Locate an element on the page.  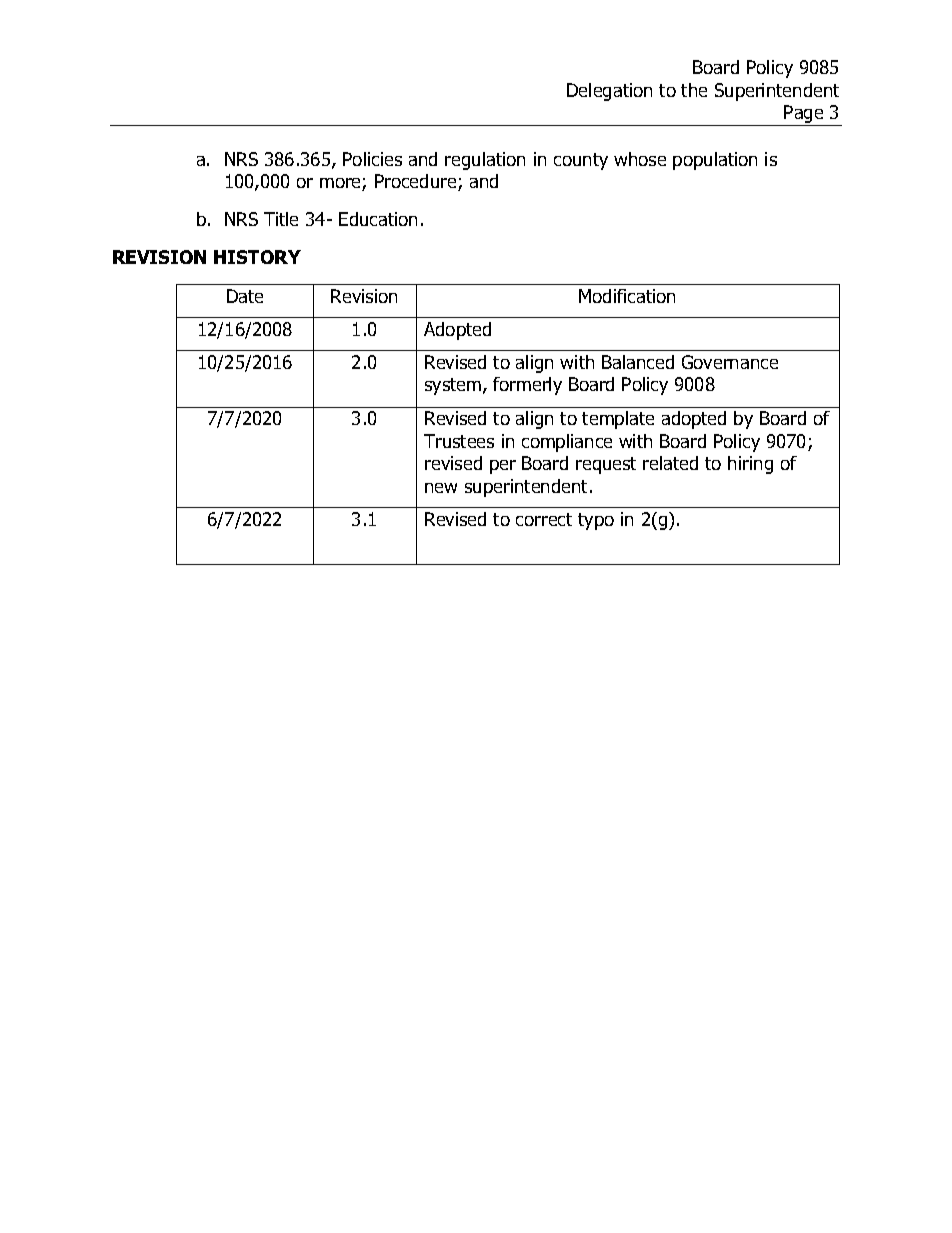
Title is located at coordinates (281, 219).
